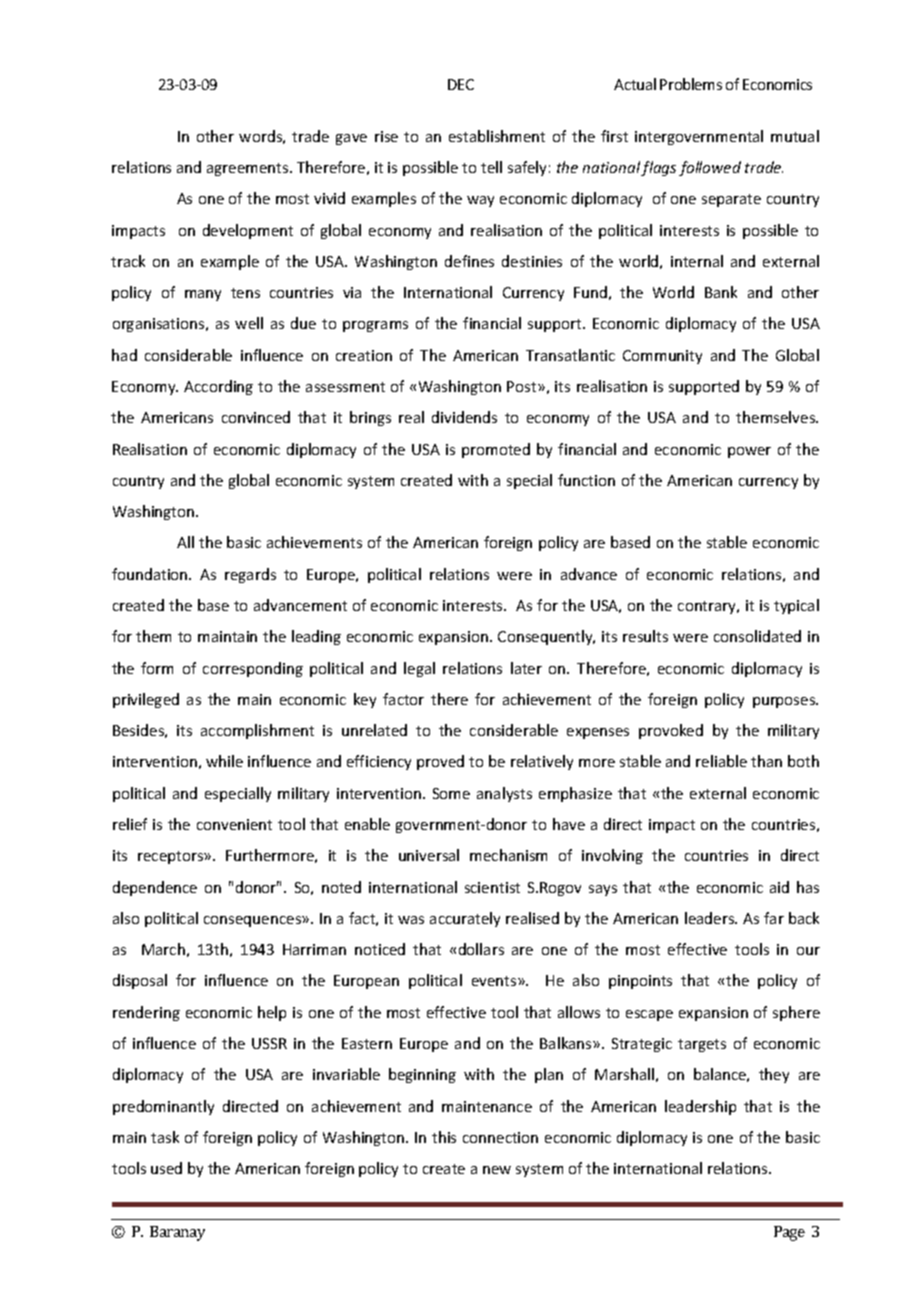 The height and width of the screenshot is (1308, 924). Describe the element at coordinates (419, 669) in the screenshot. I see `legal` at that location.
